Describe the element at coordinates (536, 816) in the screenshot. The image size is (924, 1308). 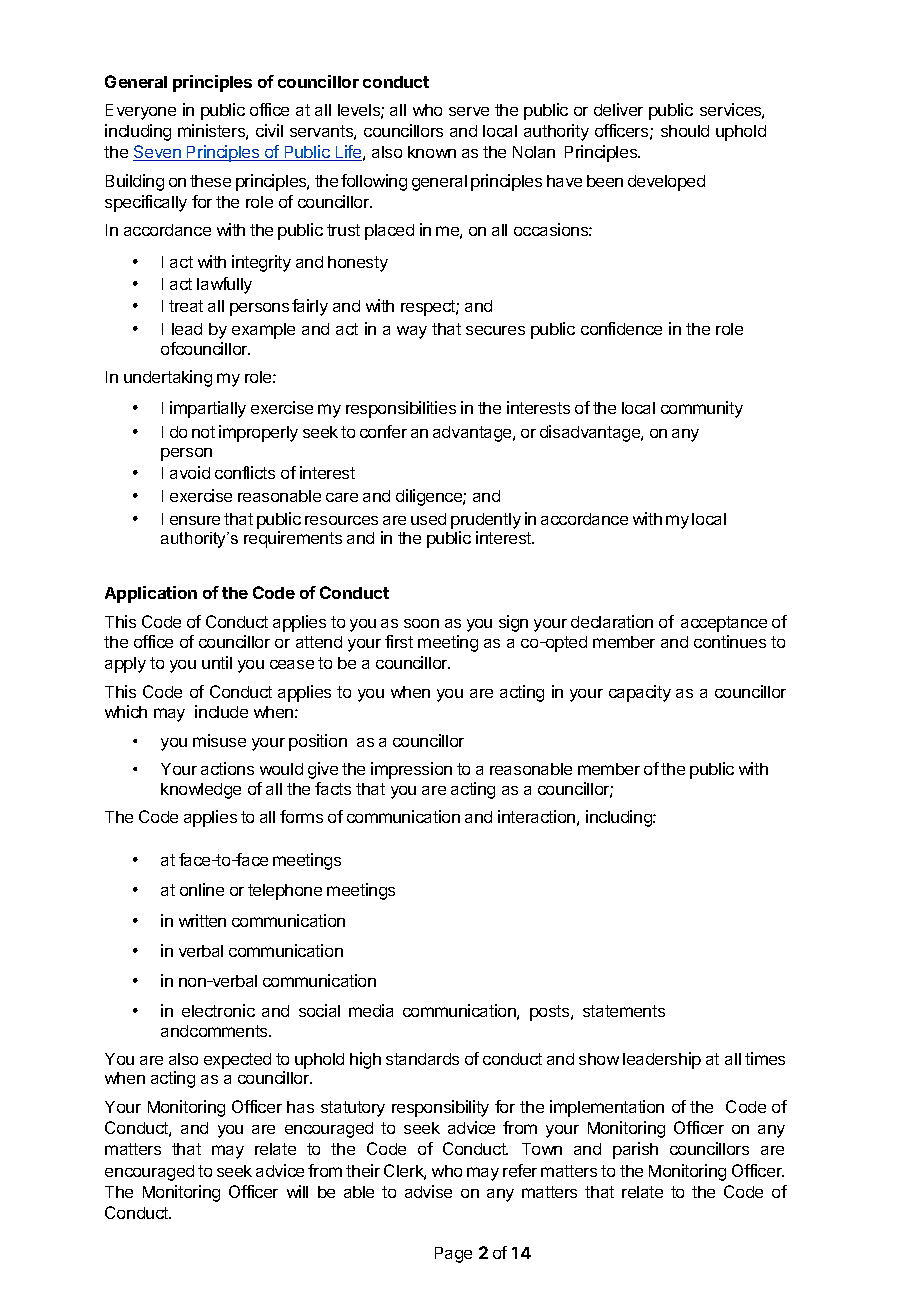
I see `interaction` at that location.
